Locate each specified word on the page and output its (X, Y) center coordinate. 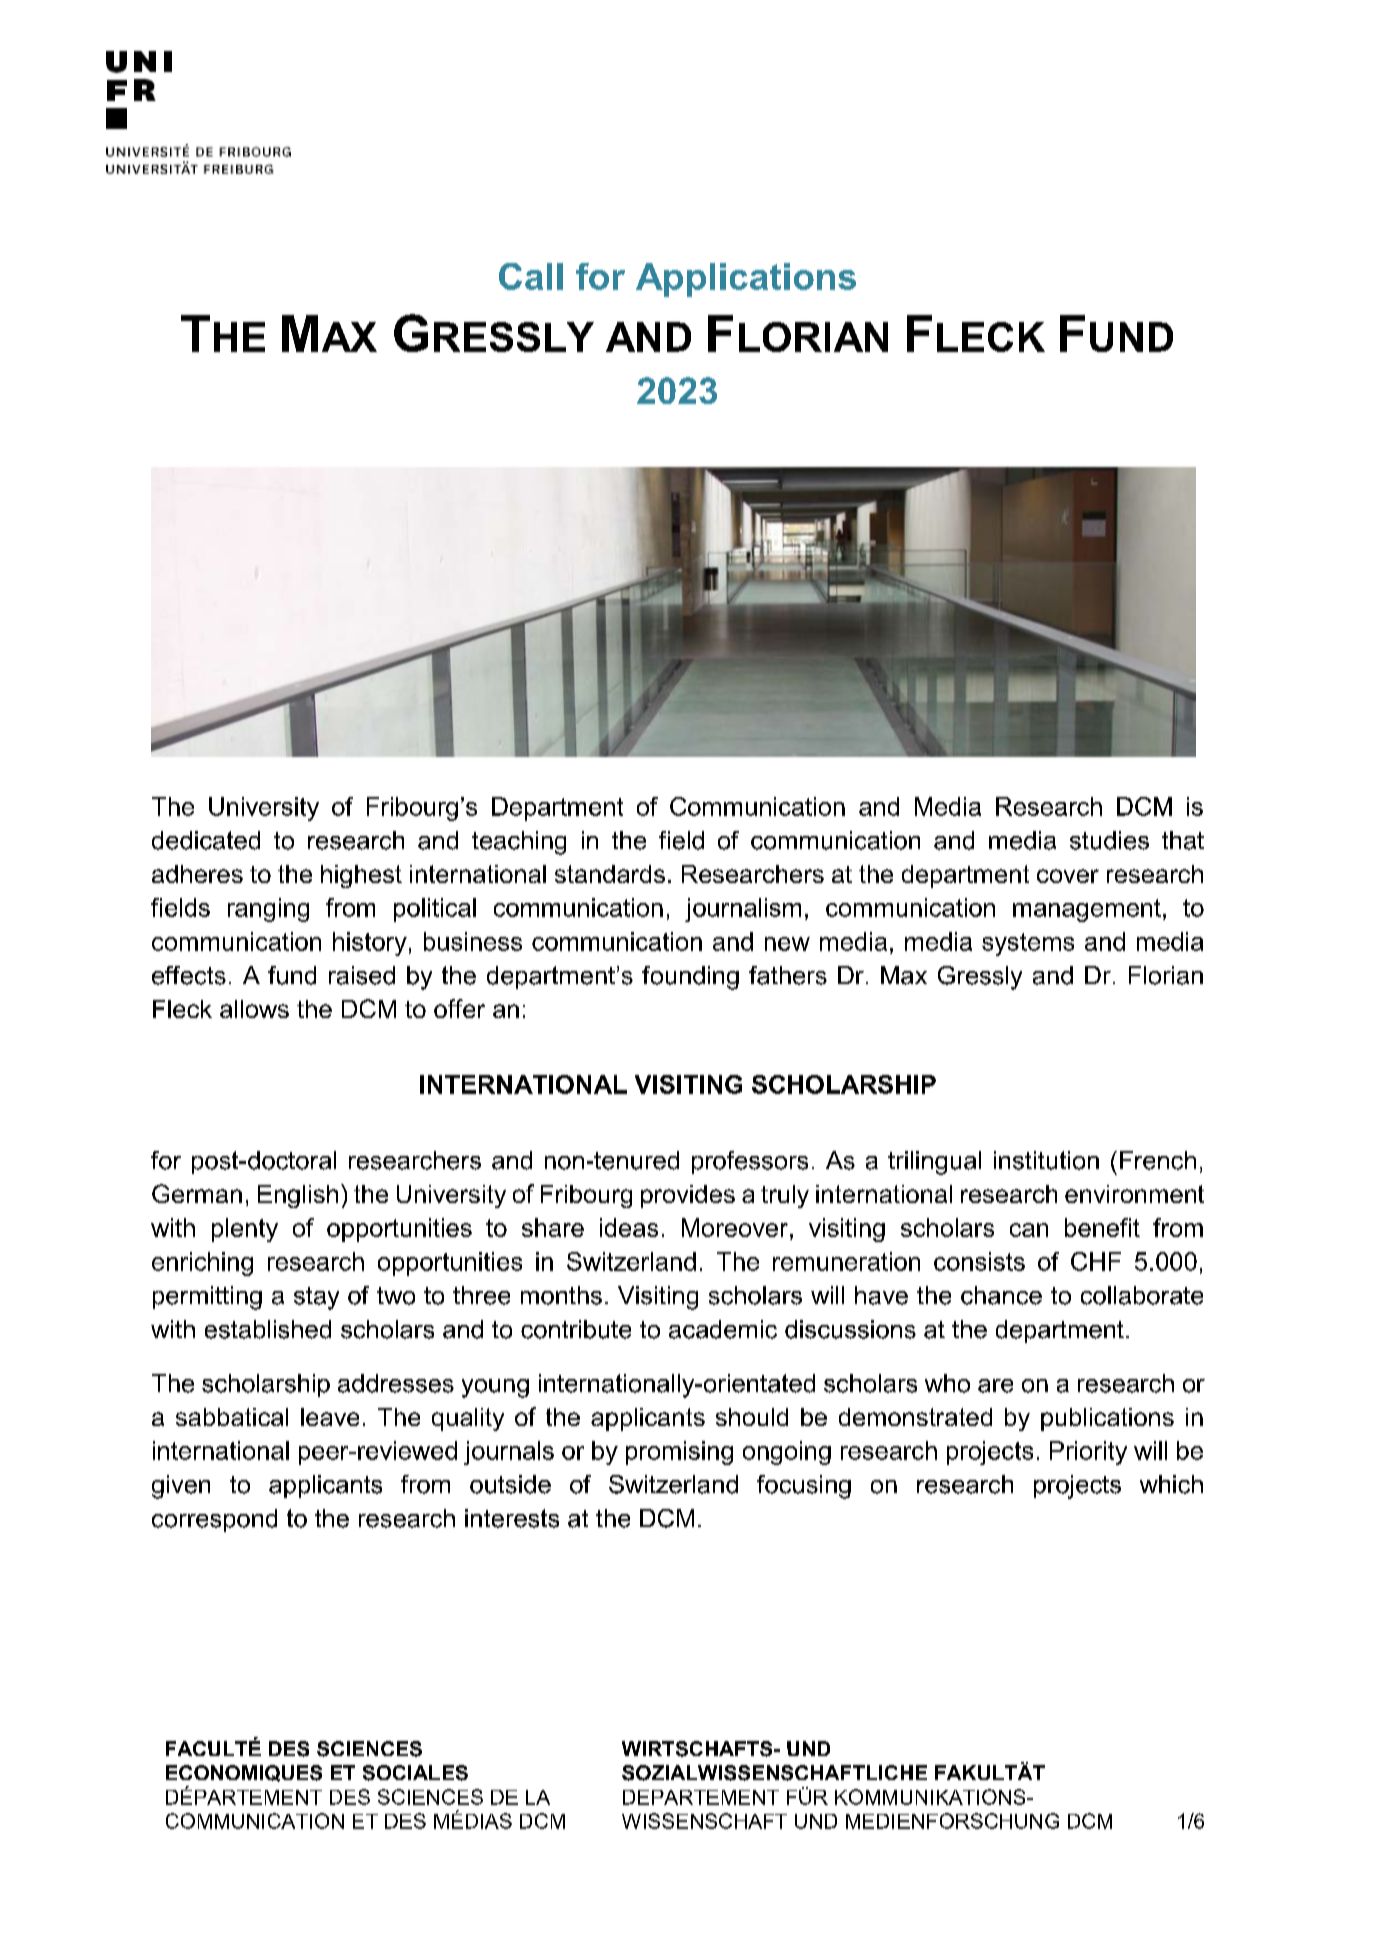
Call (531, 276)
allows (254, 1009)
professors (750, 1162)
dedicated (206, 840)
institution (1046, 1160)
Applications (746, 280)
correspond (214, 1520)
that (1183, 840)
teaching (519, 843)
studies (1109, 840)
